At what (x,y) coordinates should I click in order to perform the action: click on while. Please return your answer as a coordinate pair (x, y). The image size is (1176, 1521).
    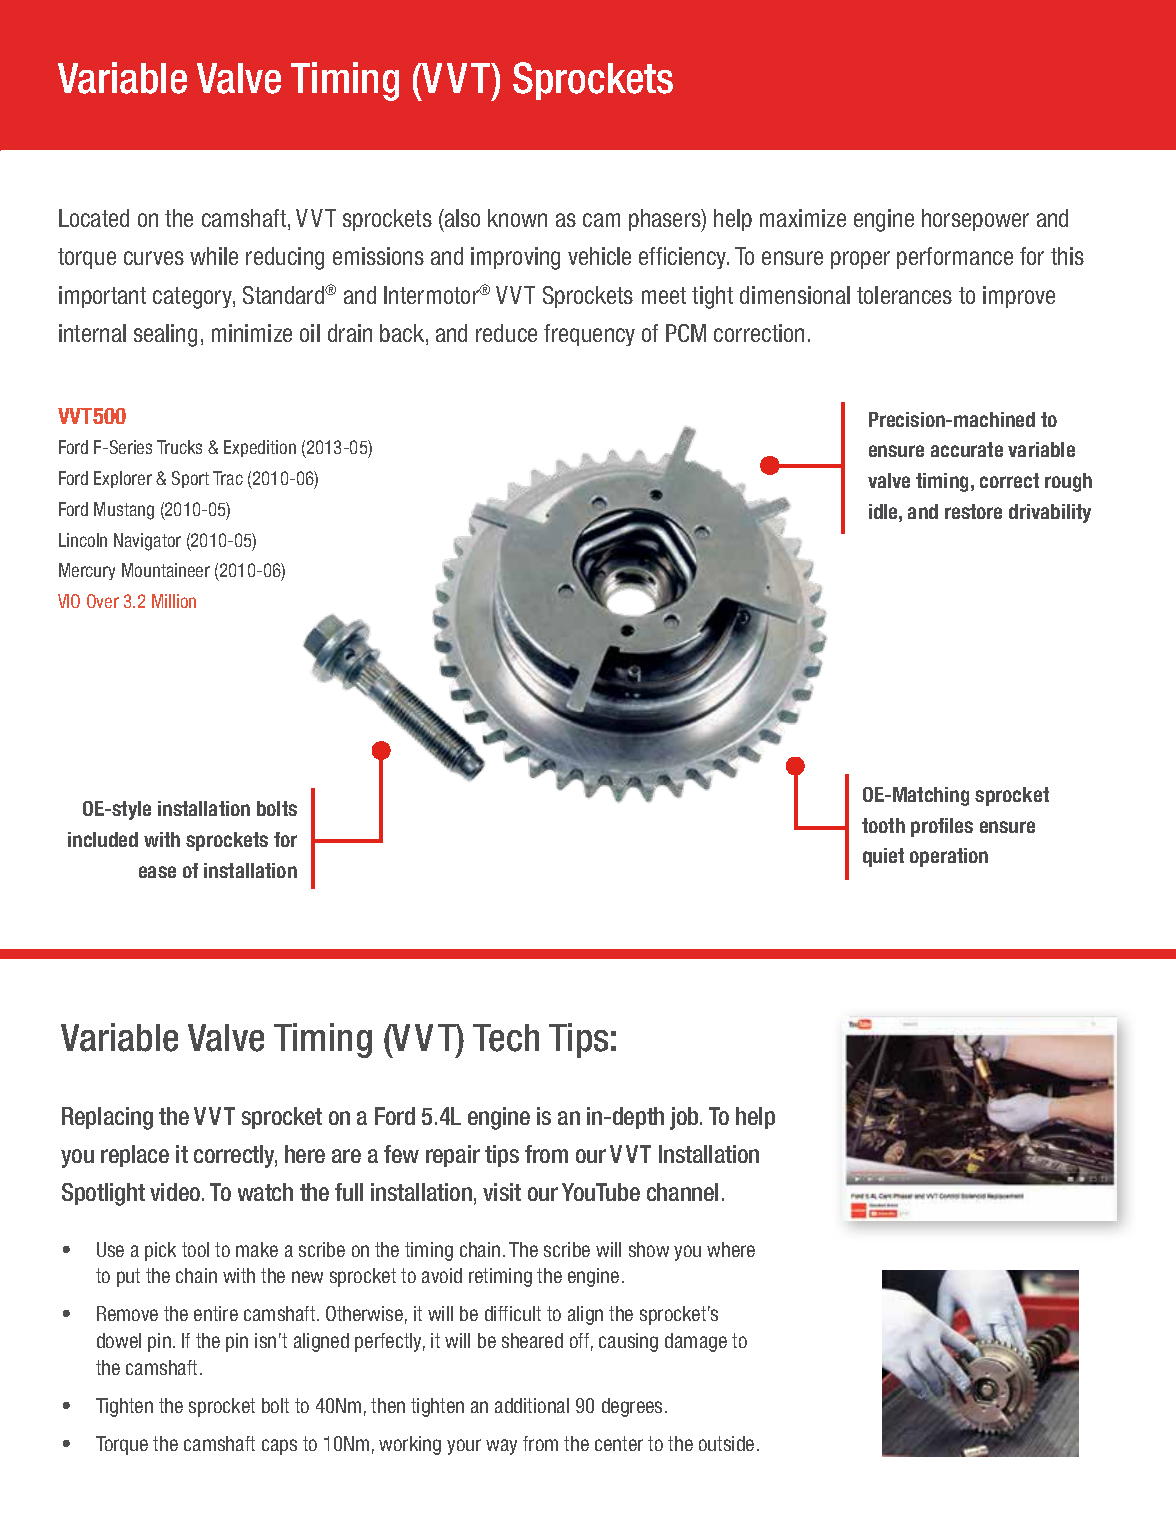
    Looking at the image, I should click on (214, 256).
